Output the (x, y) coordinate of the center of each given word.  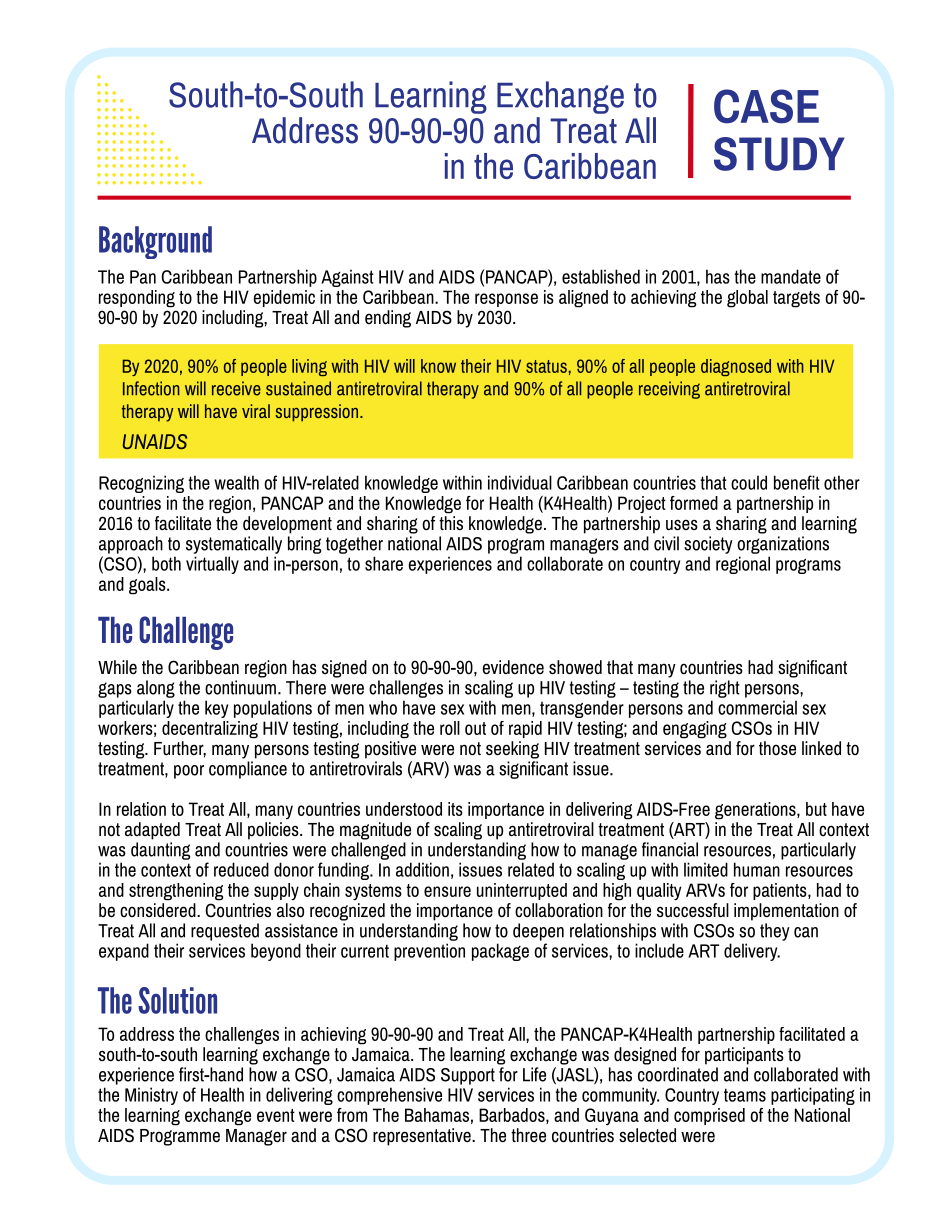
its (455, 809)
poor (189, 772)
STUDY (779, 154)
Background (155, 242)
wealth (236, 482)
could (749, 482)
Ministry (151, 1096)
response (506, 300)
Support (468, 1076)
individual (520, 482)
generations (756, 811)
